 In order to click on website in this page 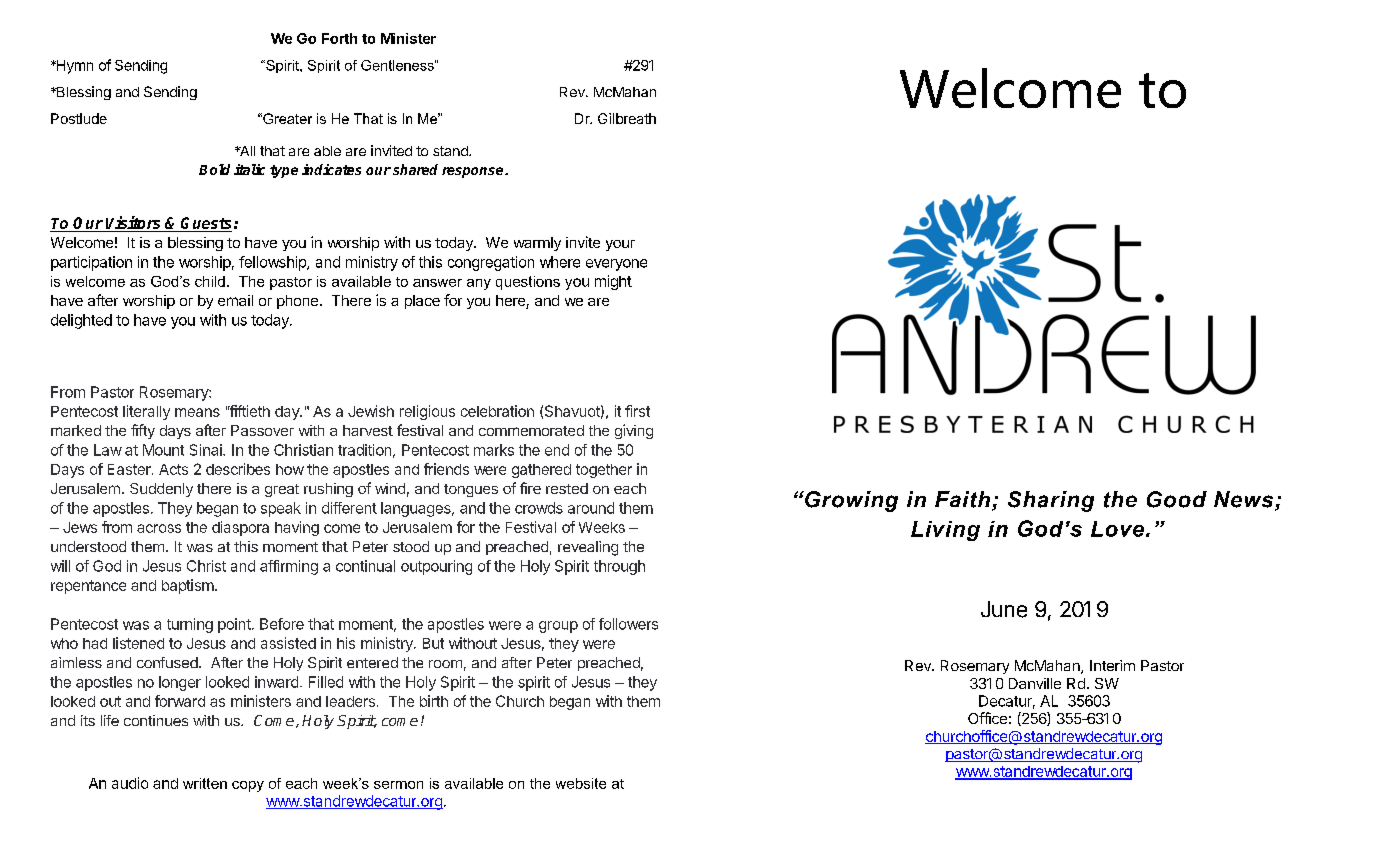, I will do `click(581, 783)`.
